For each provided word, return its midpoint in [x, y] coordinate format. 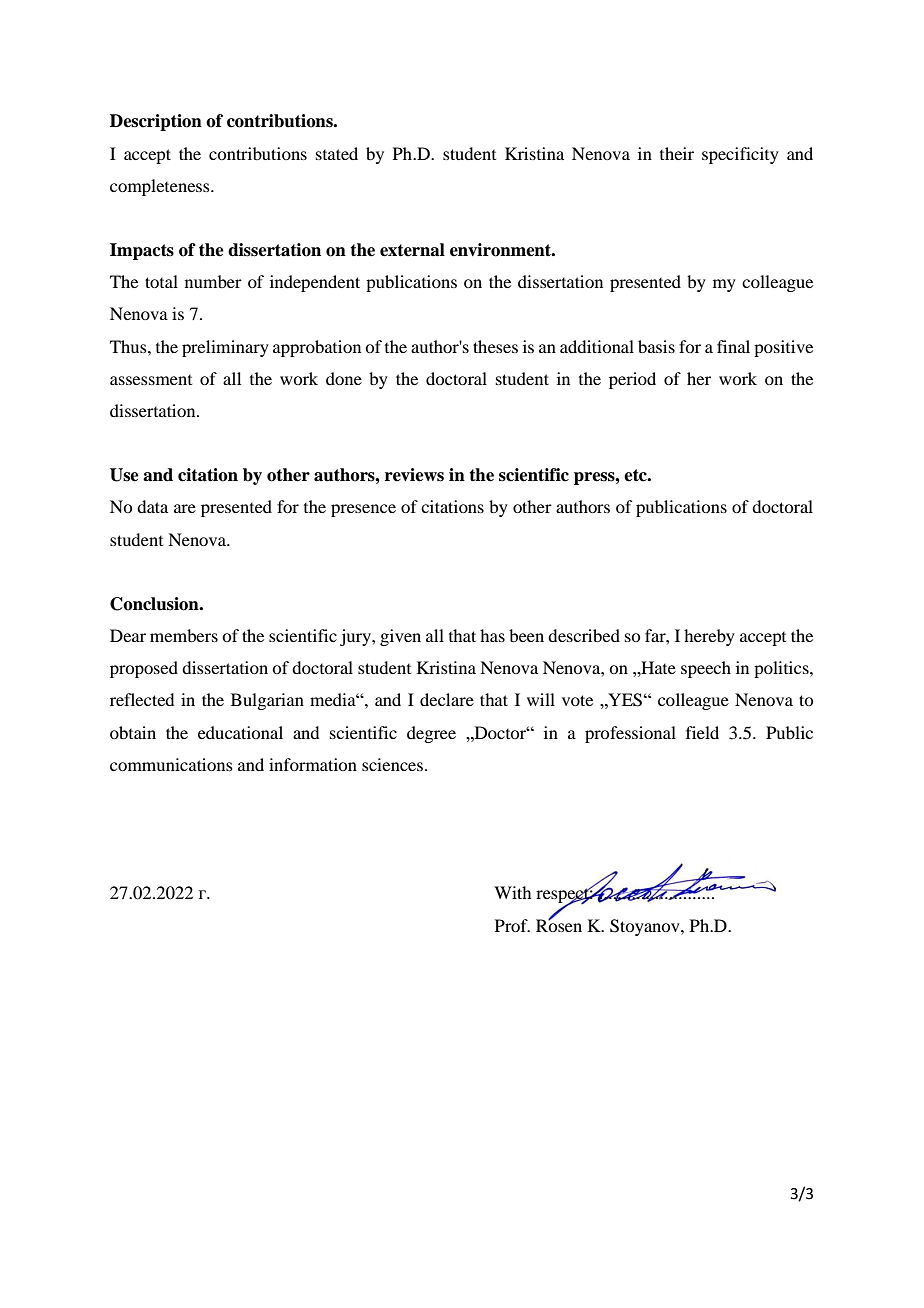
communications [171, 764]
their [677, 153]
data [152, 506]
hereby [709, 637]
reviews [414, 475]
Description [156, 122]
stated [337, 153]
